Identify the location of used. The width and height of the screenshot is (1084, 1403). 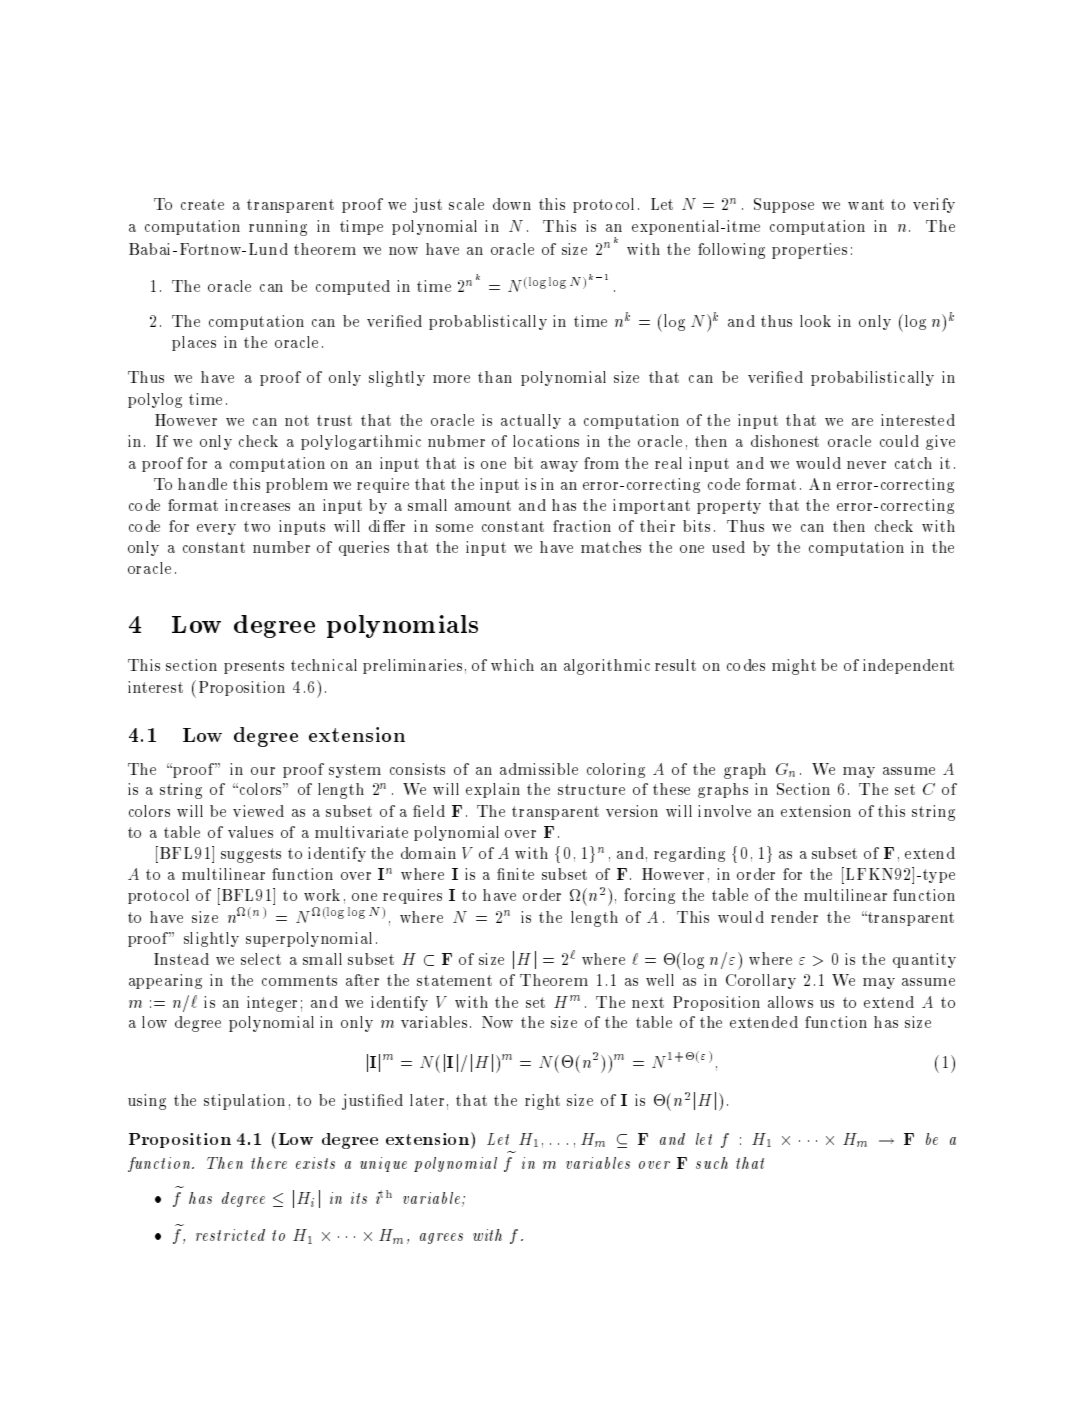
(728, 547).
